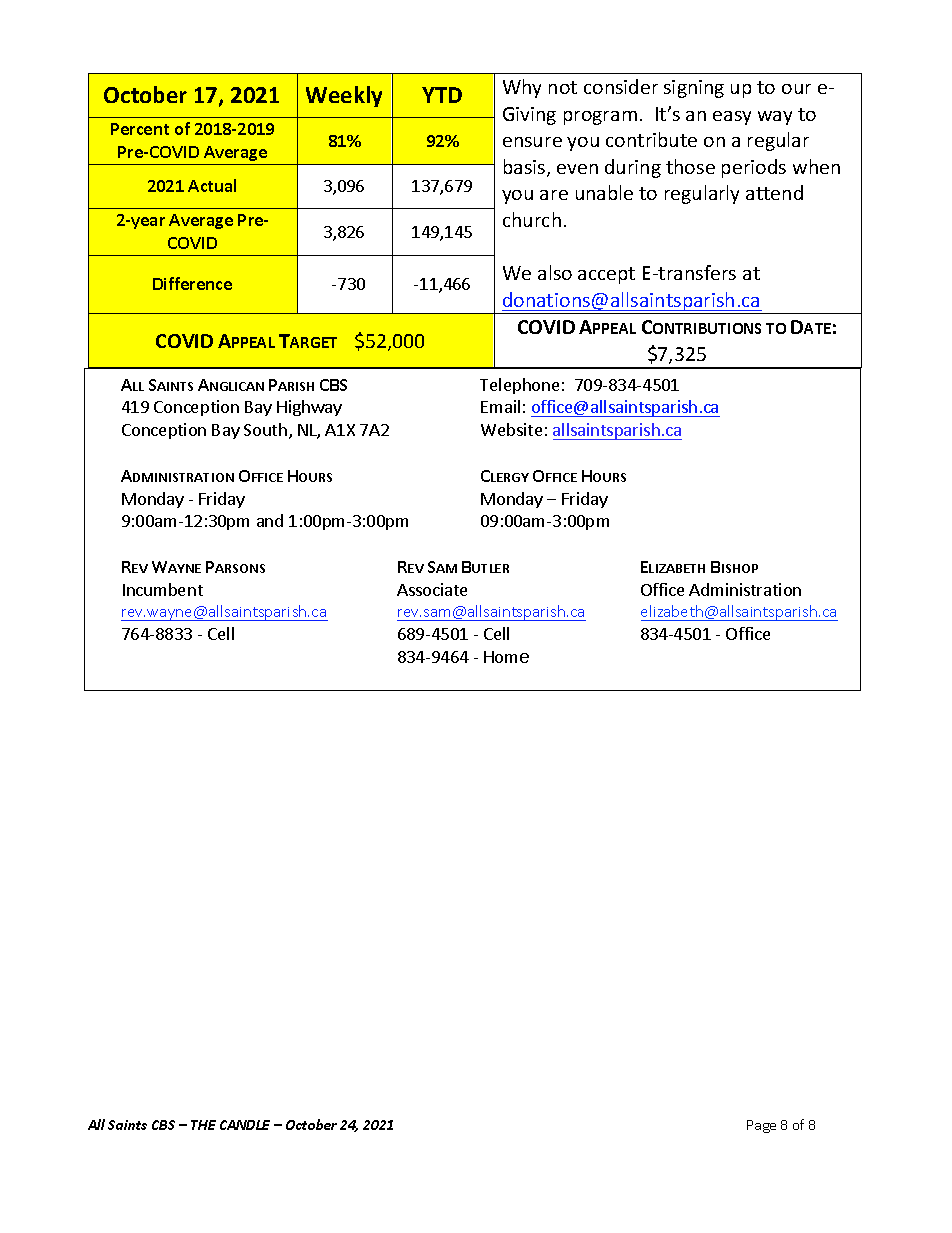  Describe the element at coordinates (761, 1126) in the image. I see `Page` at that location.
